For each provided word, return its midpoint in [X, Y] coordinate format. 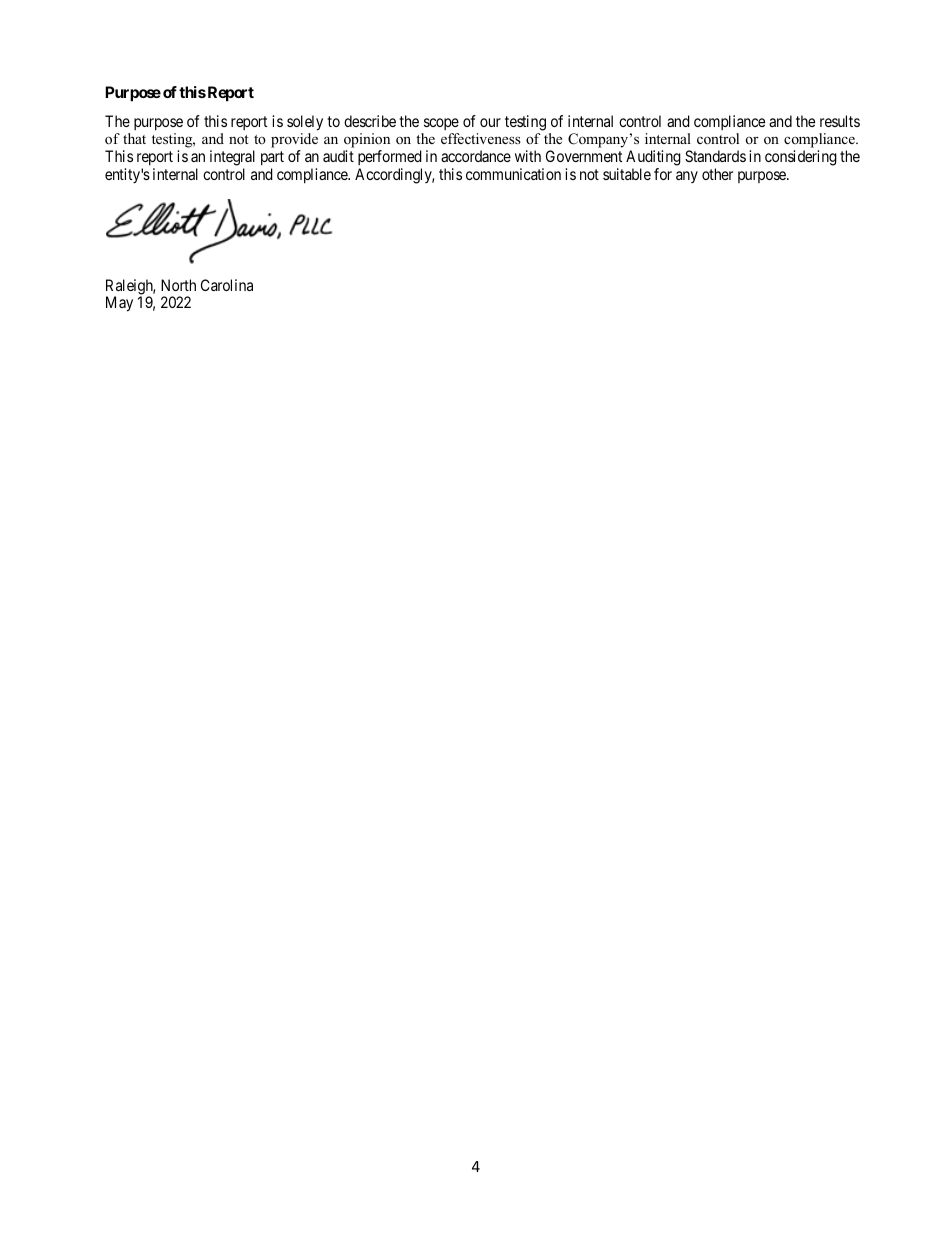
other [717, 174]
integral [232, 158]
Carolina [227, 285]
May [119, 304]
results [840, 121]
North [178, 285]
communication [513, 174]
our [490, 122]
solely [305, 123]
